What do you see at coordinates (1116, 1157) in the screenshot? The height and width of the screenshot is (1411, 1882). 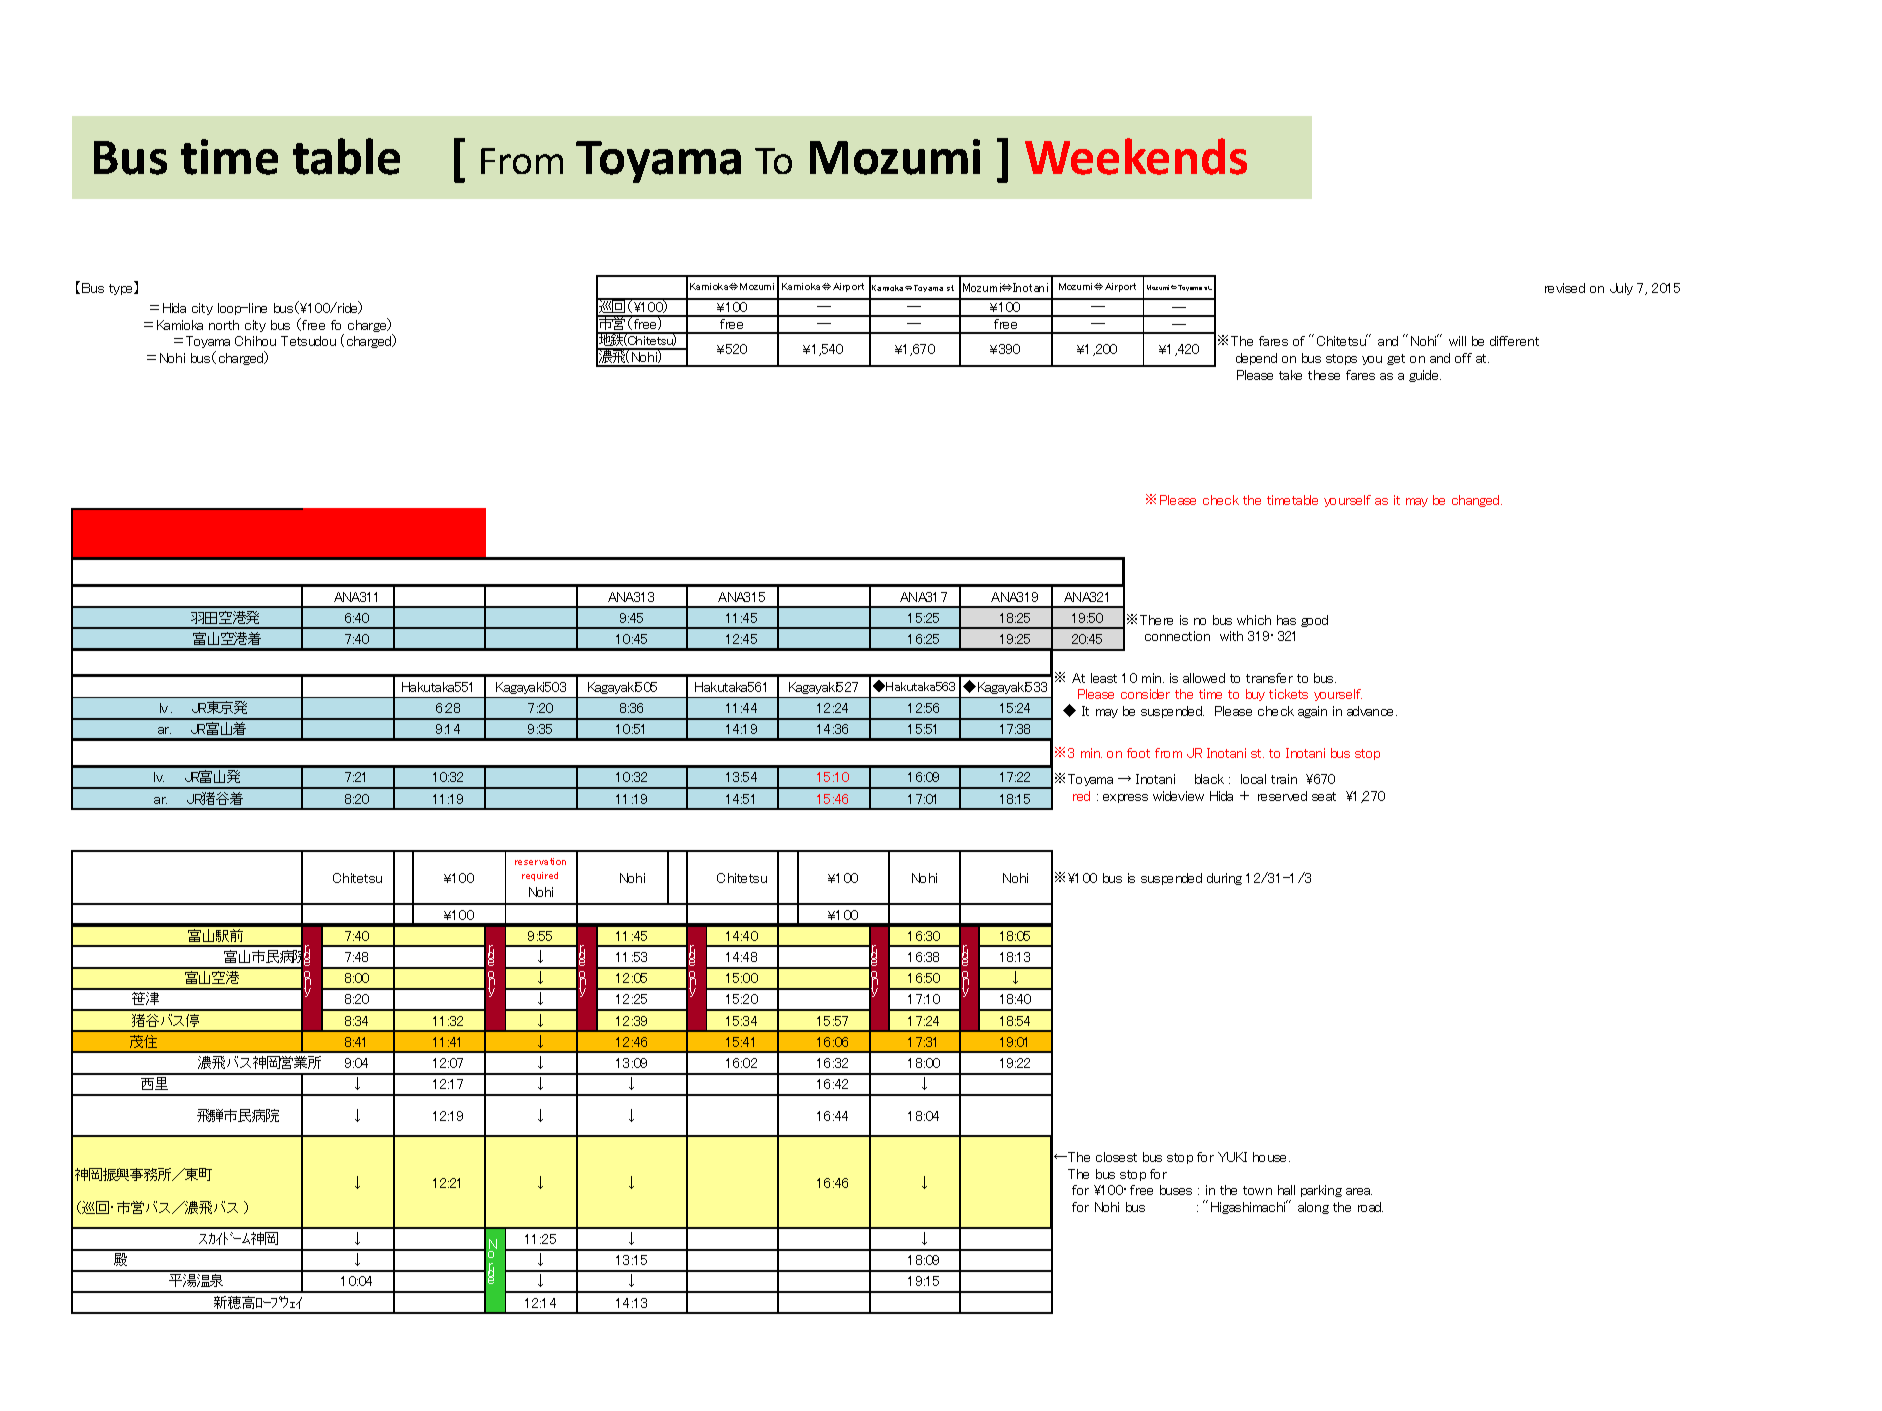 I see `closest` at bounding box center [1116, 1157].
